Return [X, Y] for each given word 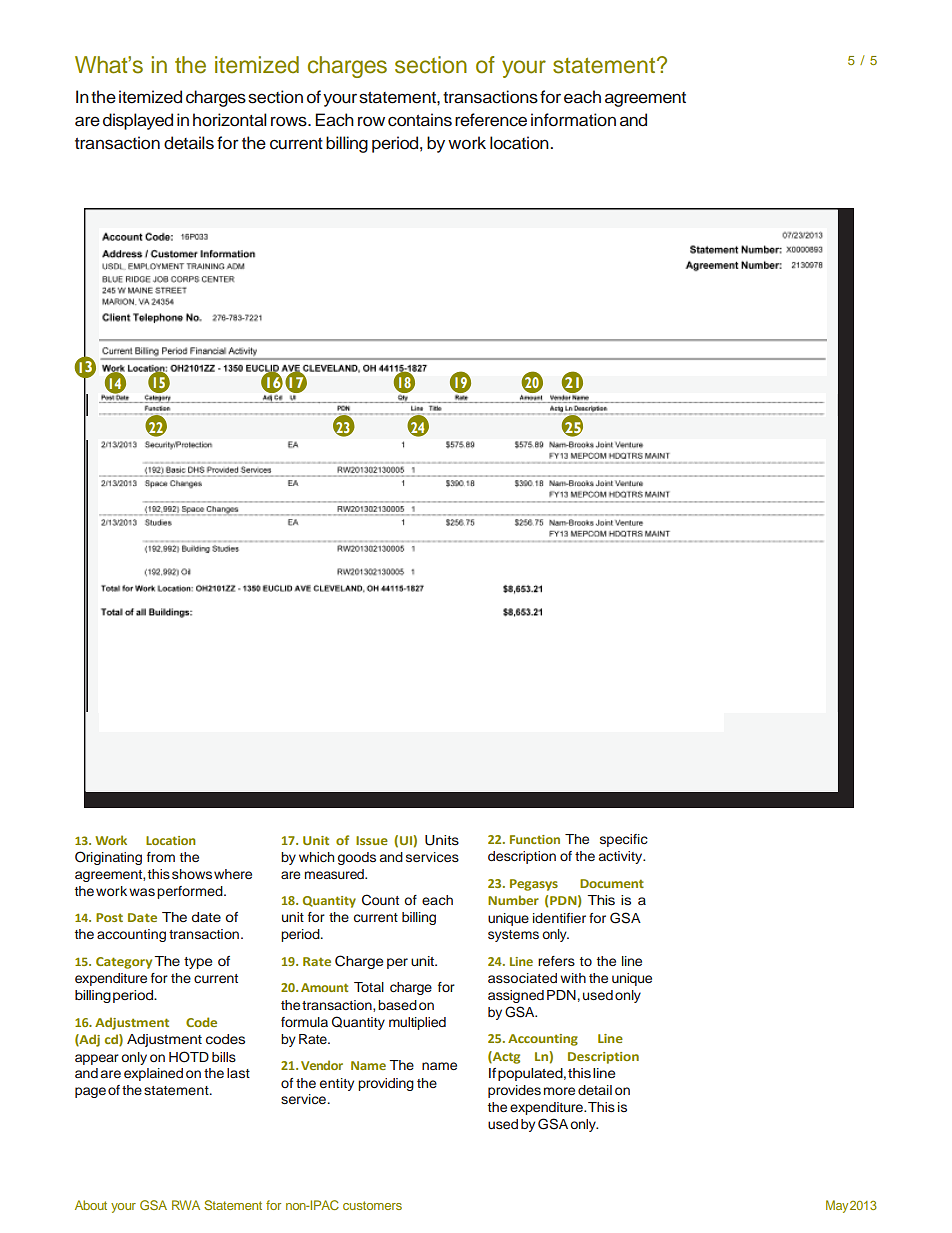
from [161, 857]
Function [535, 839]
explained [153, 1074]
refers [556, 961]
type [198, 963]
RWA [186, 1205]
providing [386, 1084]
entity [337, 1084]
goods [357, 858]
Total [369, 987]
